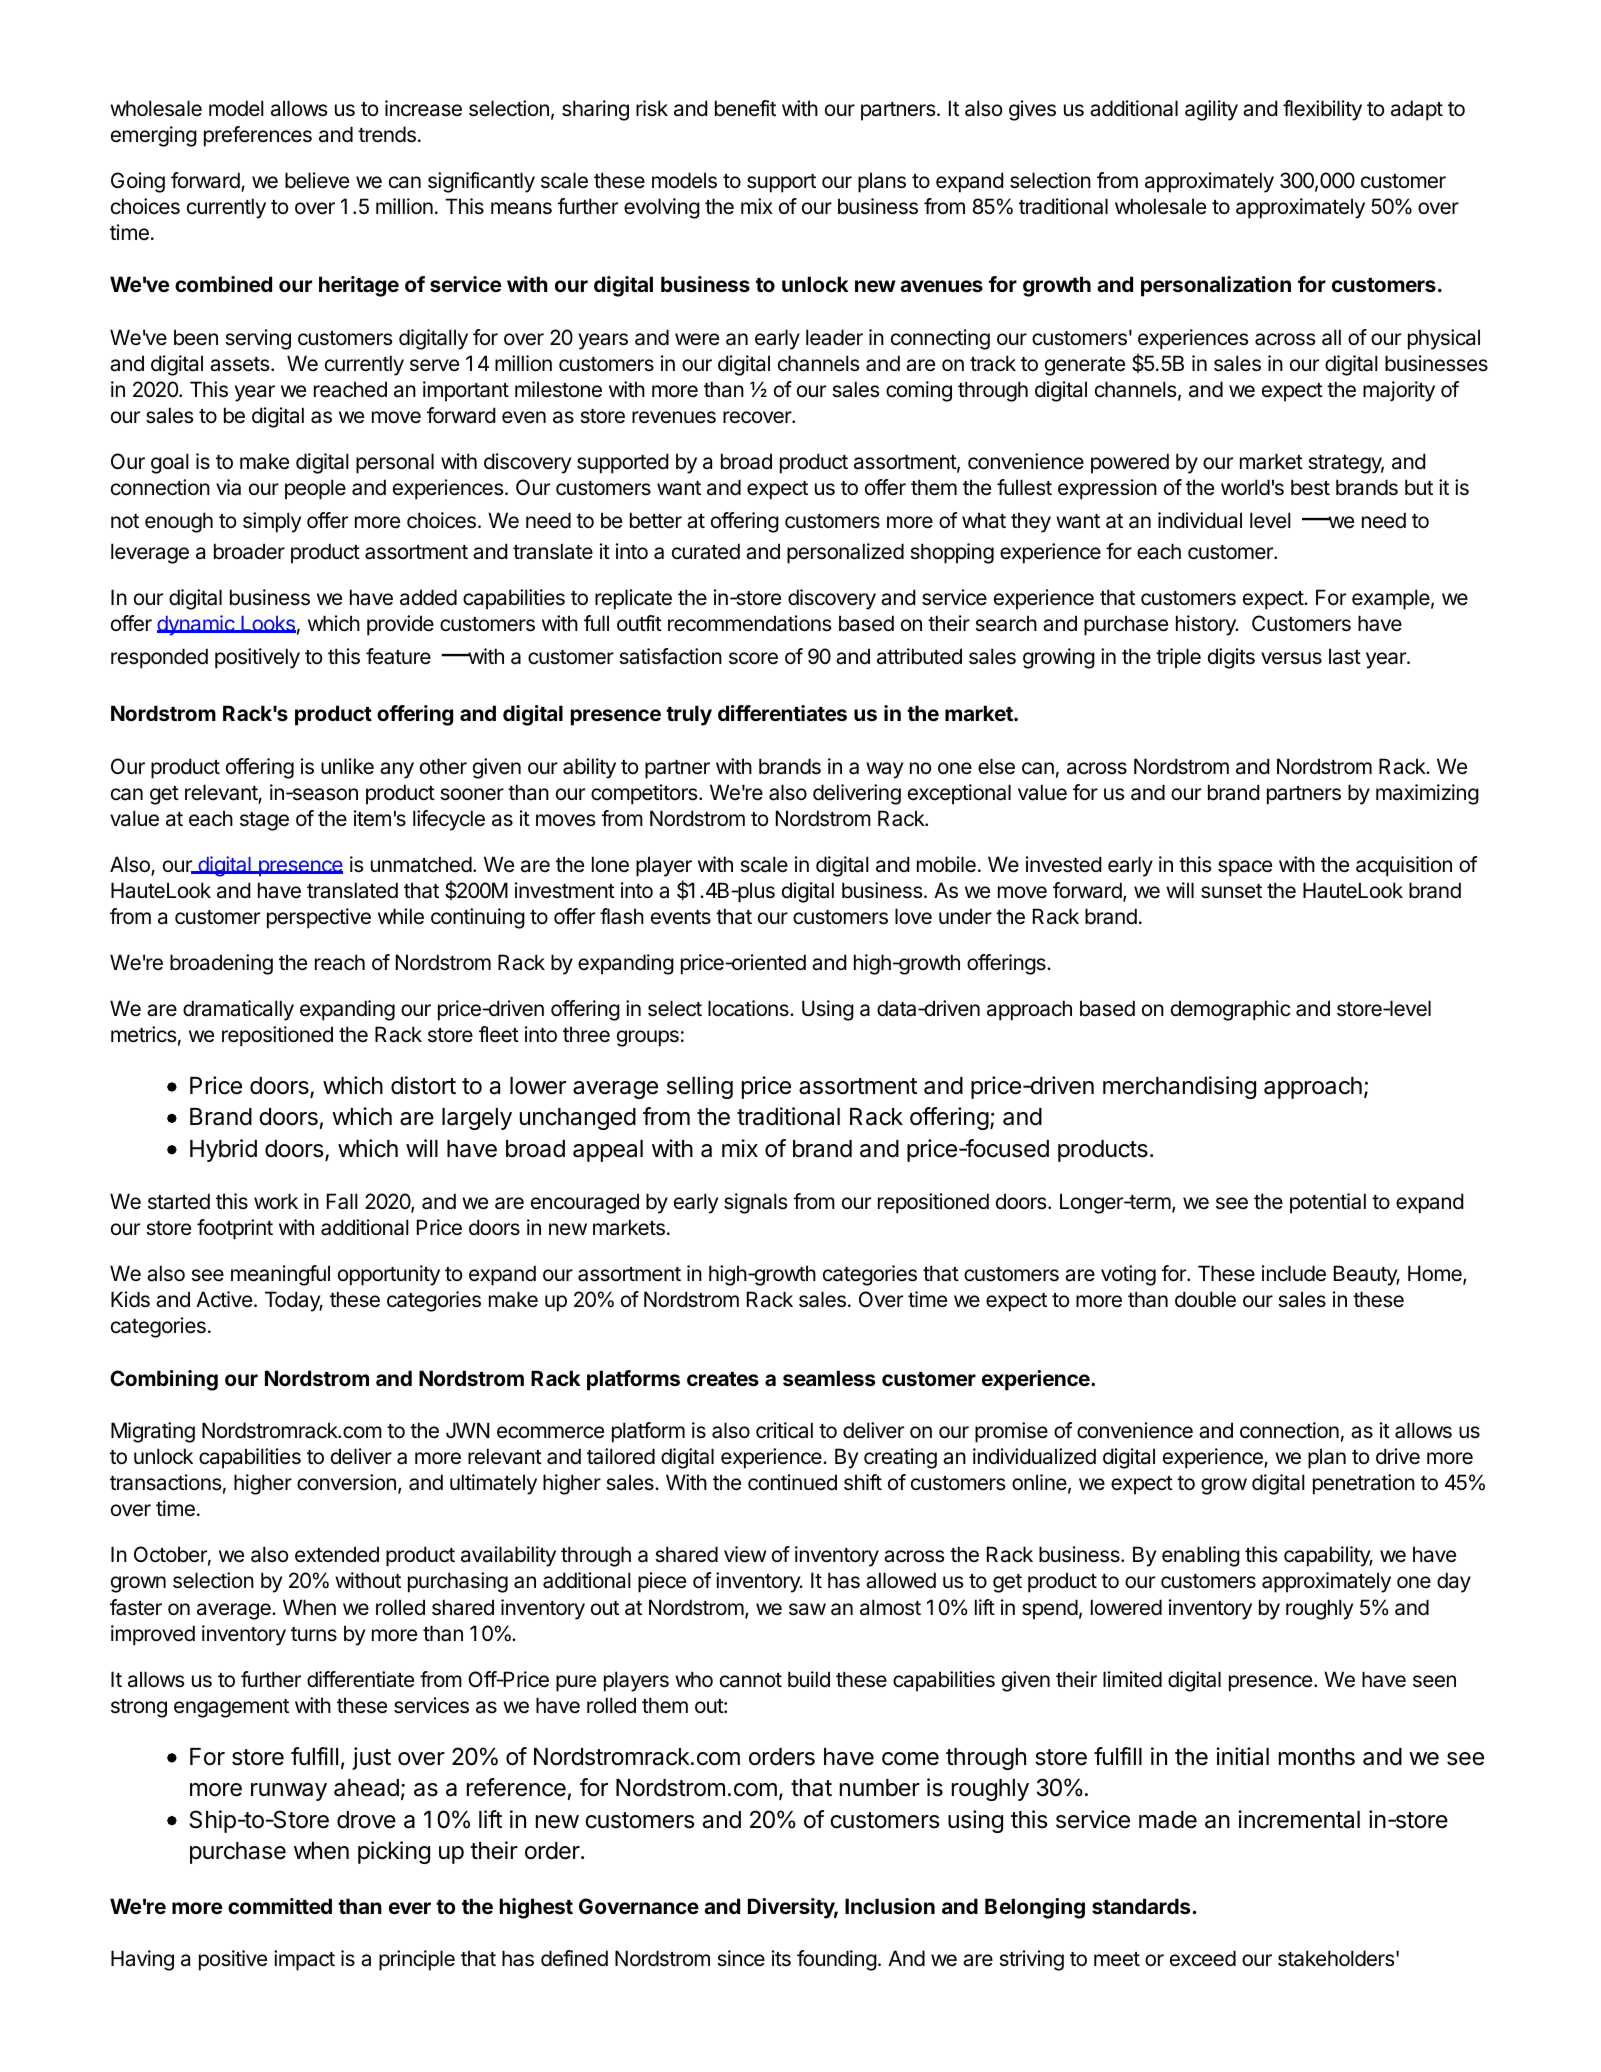  Describe the element at coordinates (1203, 1958) in the screenshot. I see `exceed` at that location.
